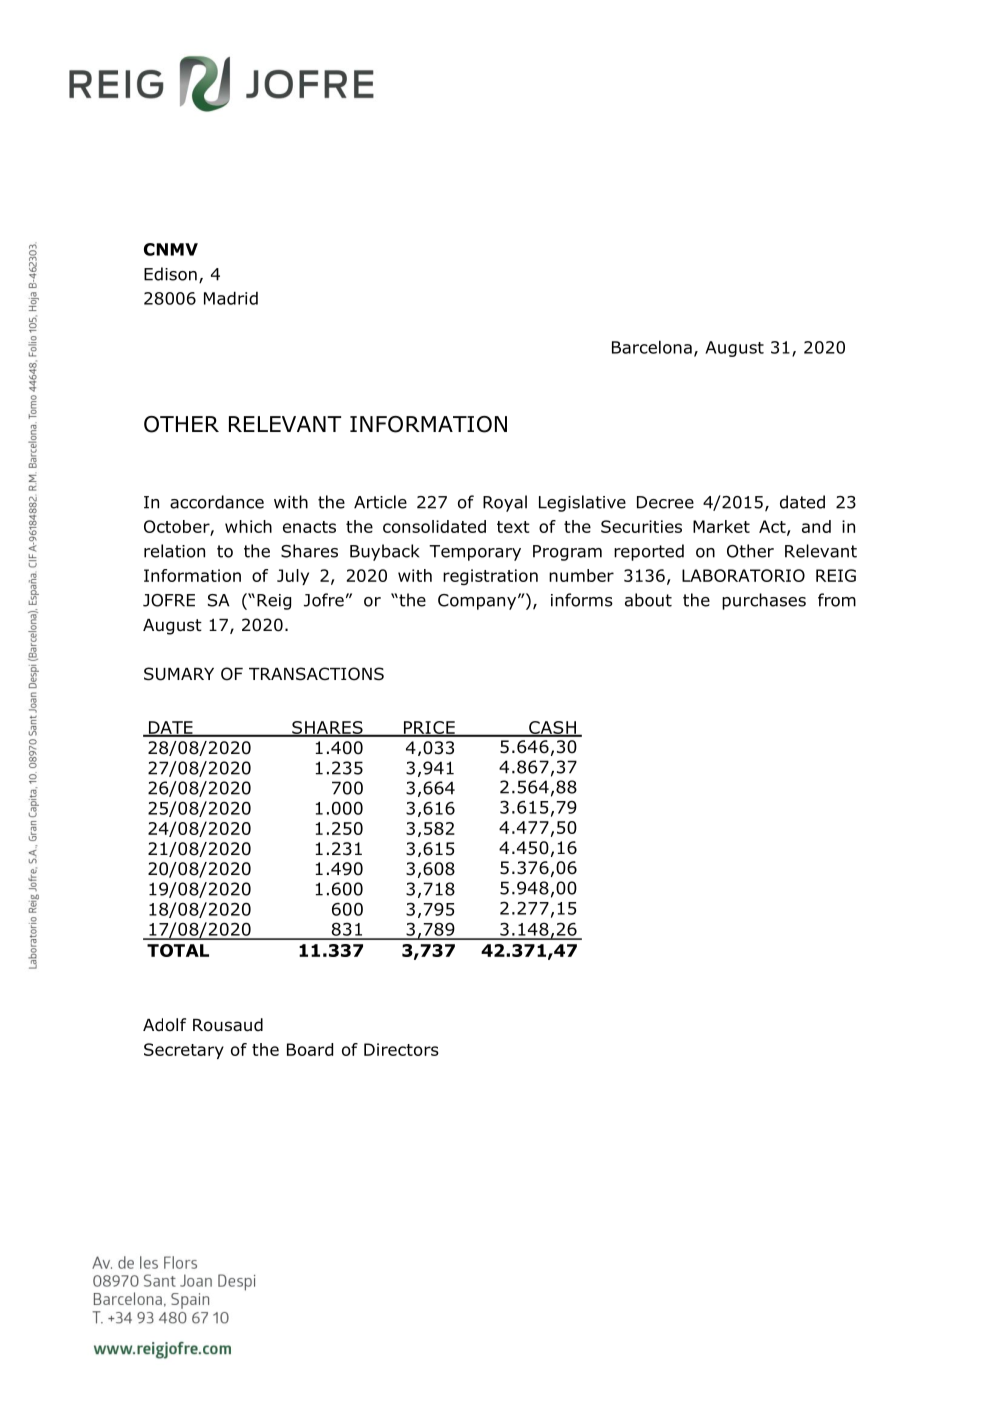 The height and width of the document is (1416, 1000). What do you see at coordinates (478, 602) in the document?
I see `Company` at bounding box center [478, 602].
